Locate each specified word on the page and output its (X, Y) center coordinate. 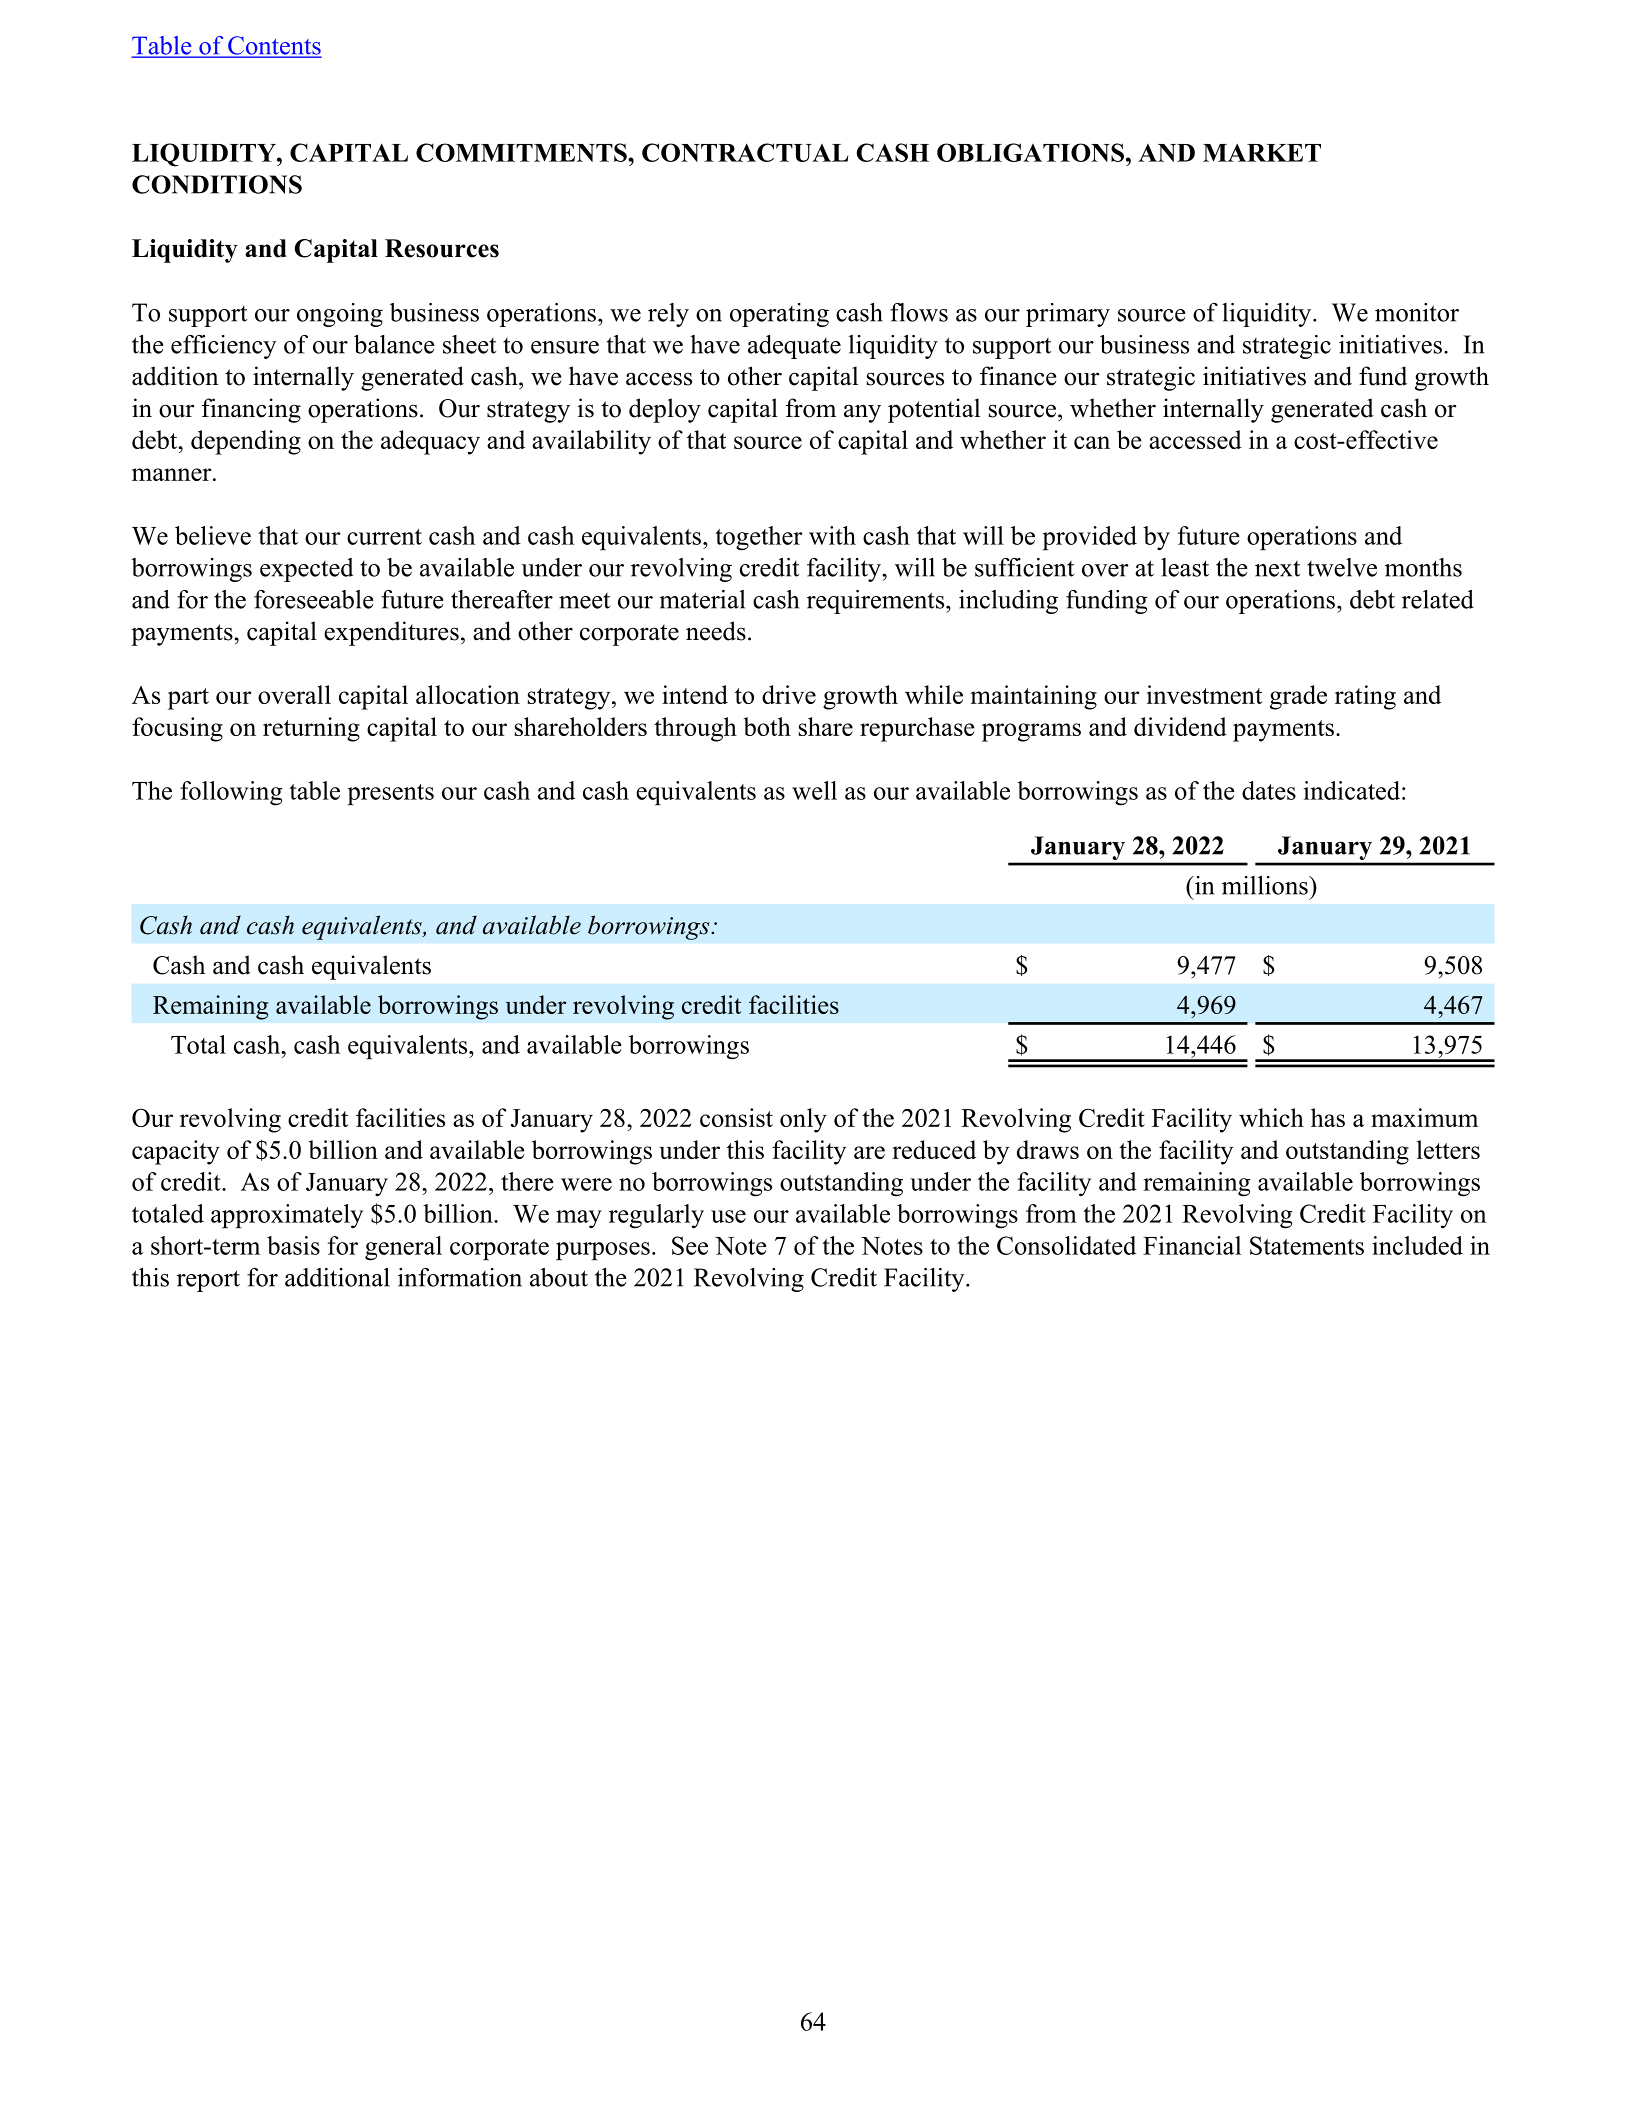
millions (1266, 885)
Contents (274, 46)
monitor (1417, 312)
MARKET (1262, 153)
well (814, 790)
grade (1298, 697)
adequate (794, 347)
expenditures (391, 633)
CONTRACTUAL (745, 152)
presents (391, 794)
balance (394, 344)
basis (293, 1245)
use (728, 1216)
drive (789, 694)
